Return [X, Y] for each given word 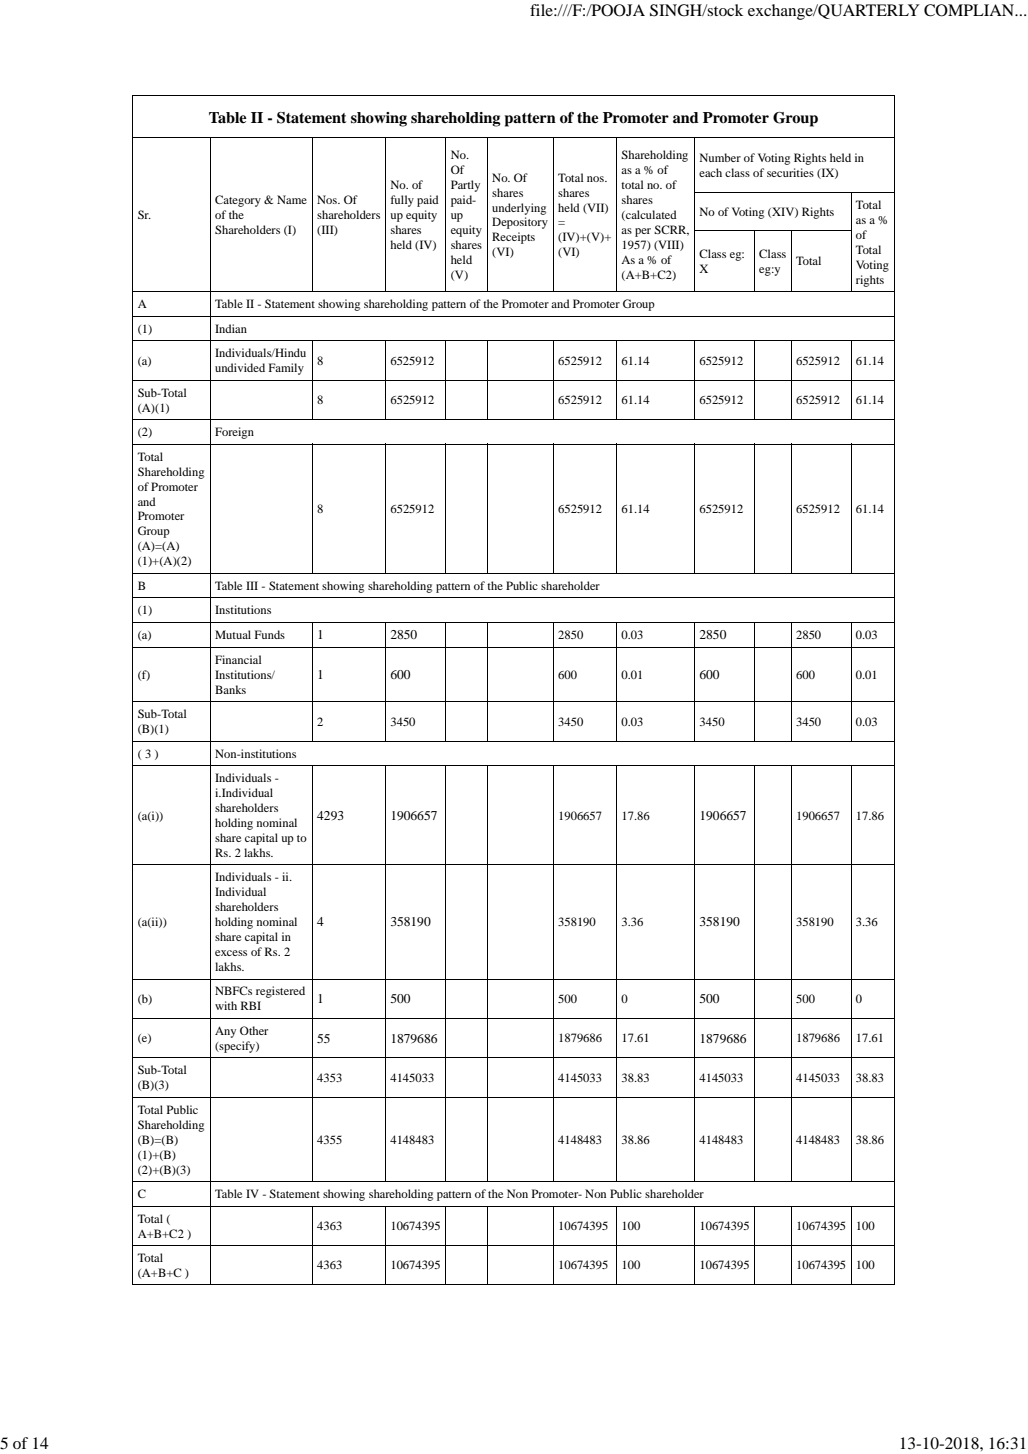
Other [254, 1030]
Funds [270, 634]
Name [292, 199]
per [643, 232]
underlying [519, 209]
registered [280, 992]
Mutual [233, 634]
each [710, 172]
